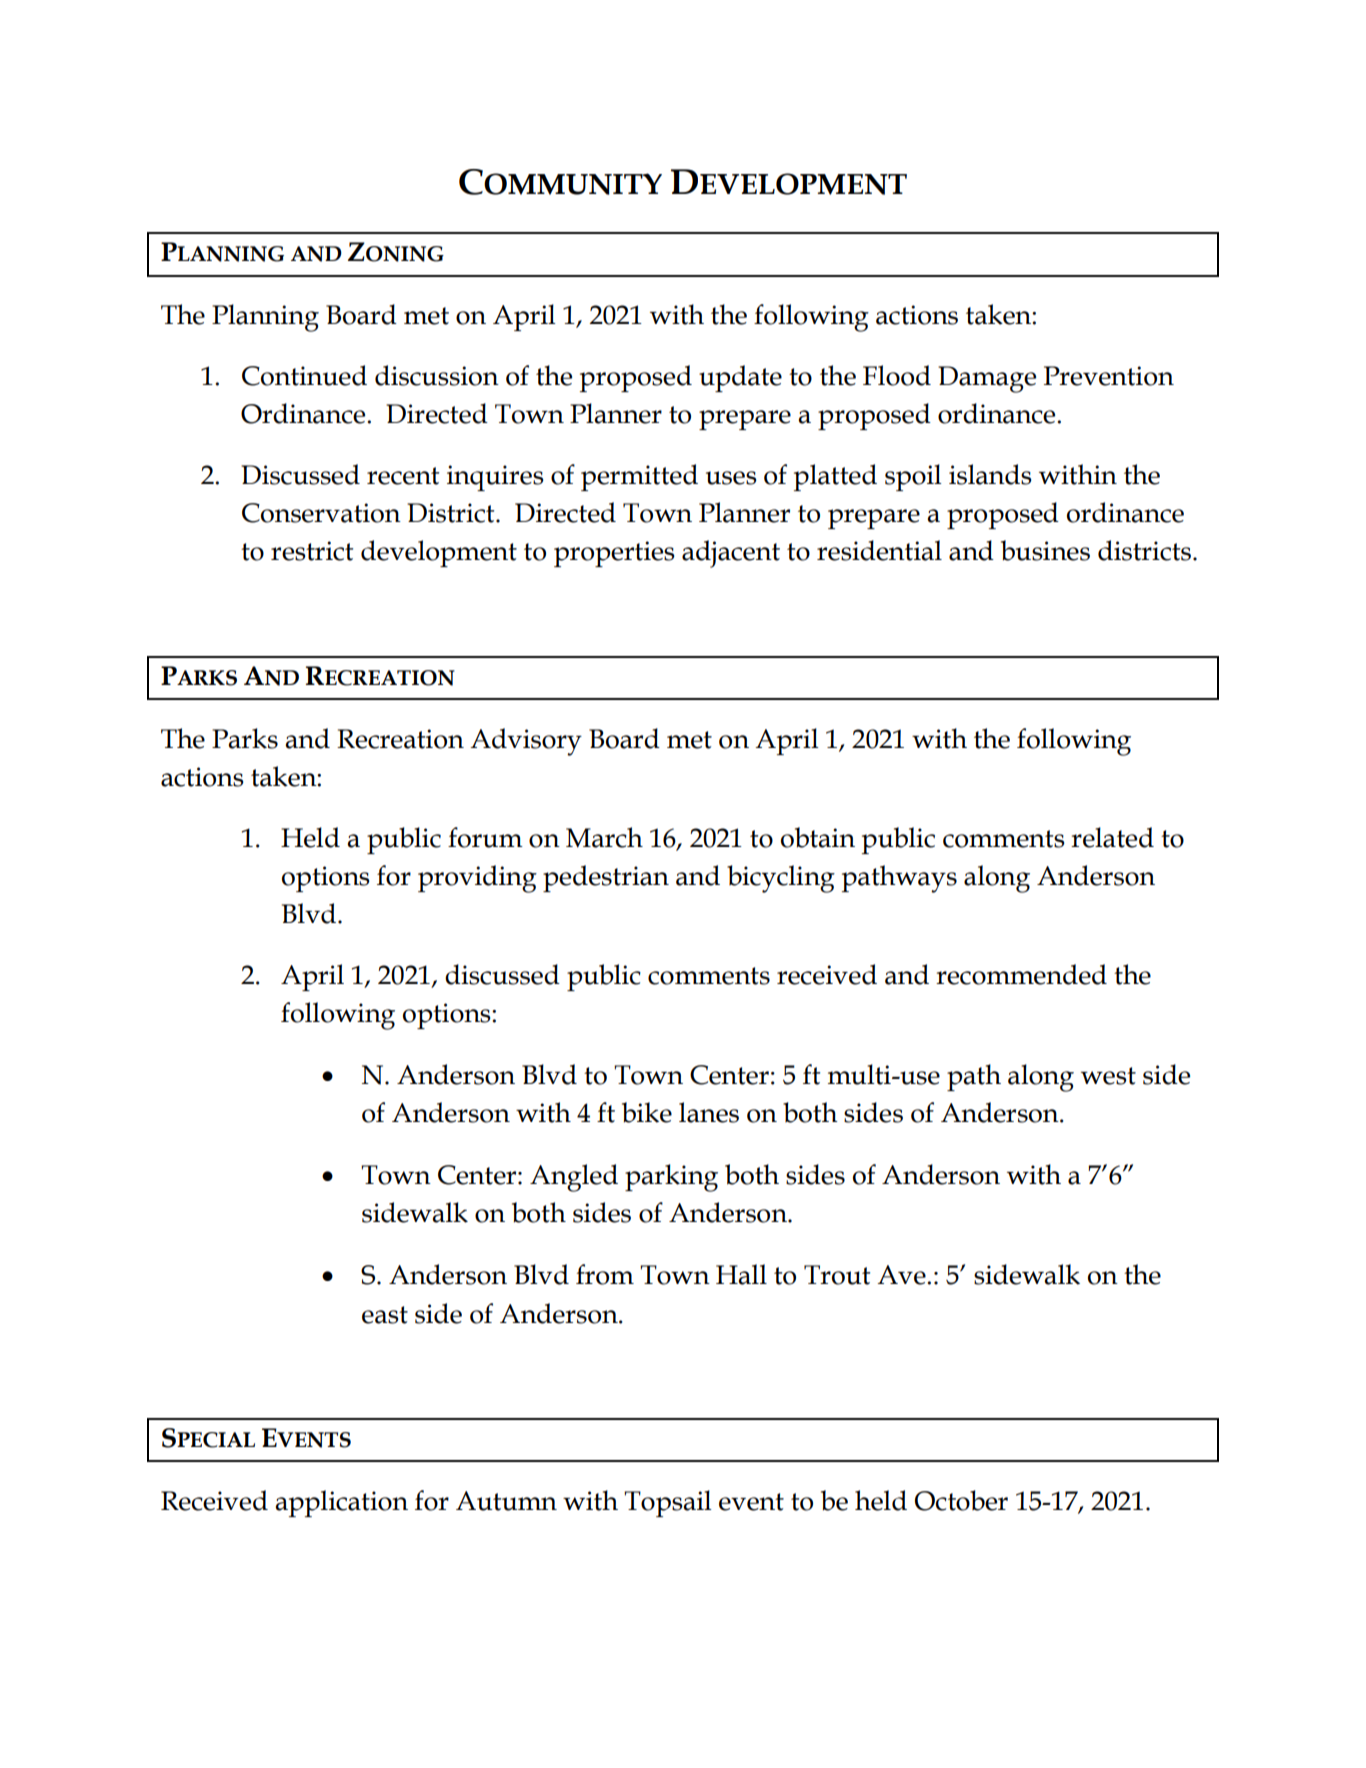  What do you see at coordinates (740, 378) in the image?
I see `update` at bounding box center [740, 378].
